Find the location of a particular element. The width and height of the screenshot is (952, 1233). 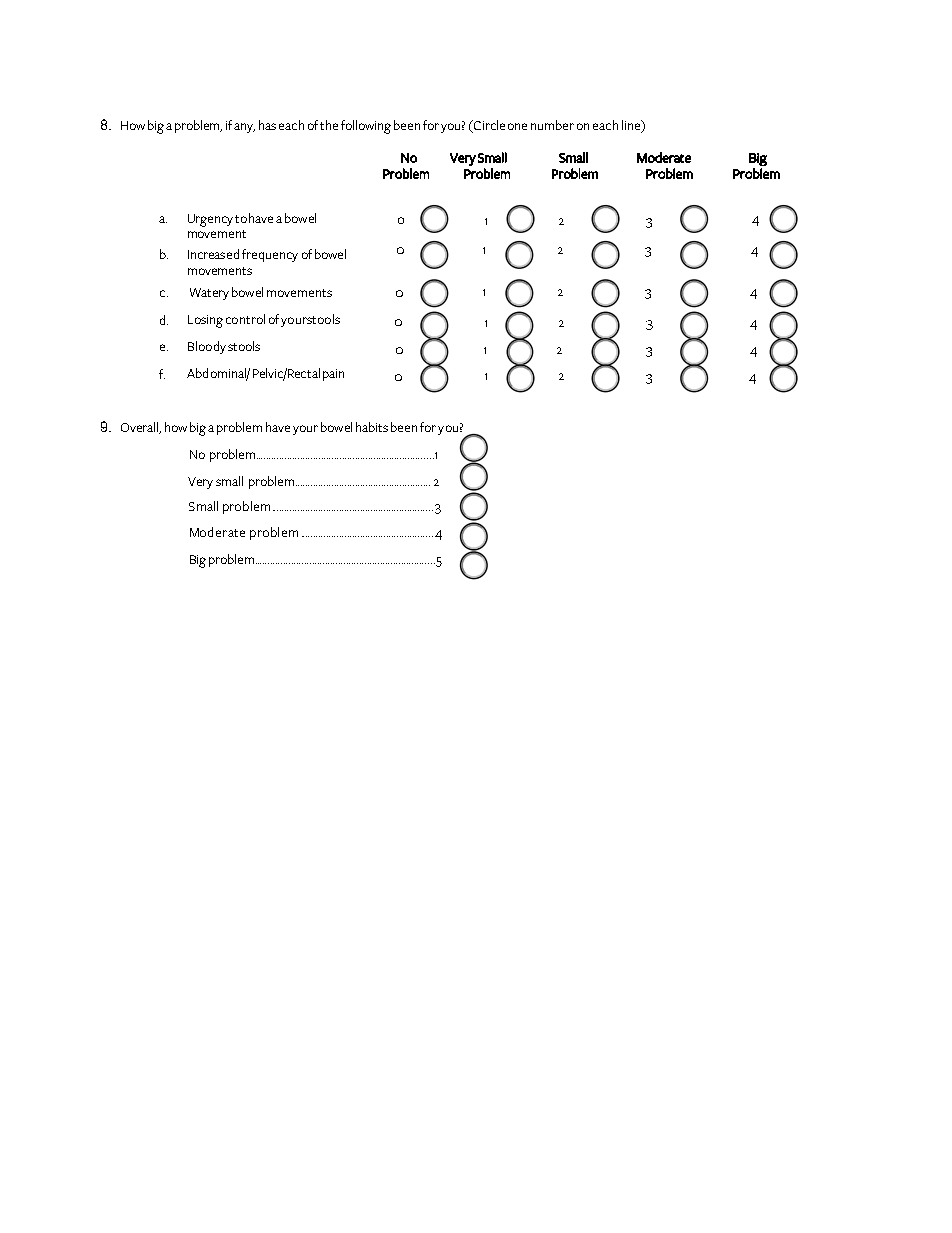

following is located at coordinates (366, 127).
